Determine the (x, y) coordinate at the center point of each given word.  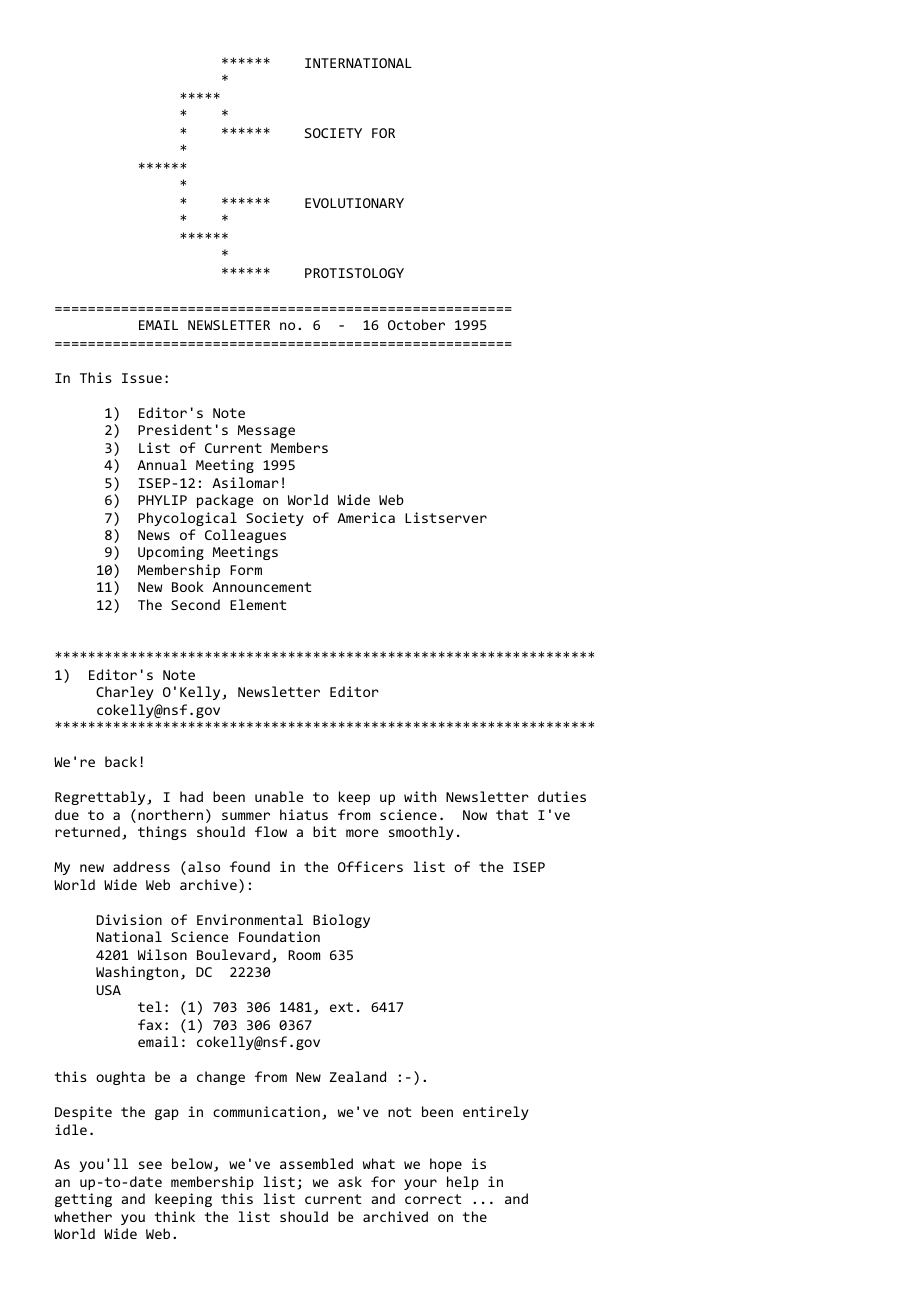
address (141, 866)
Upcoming (171, 553)
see (150, 1165)
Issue (142, 378)
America (366, 517)
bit (324, 831)
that (512, 814)
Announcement (261, 587)
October (416, 324)
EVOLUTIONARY (354, 203)
